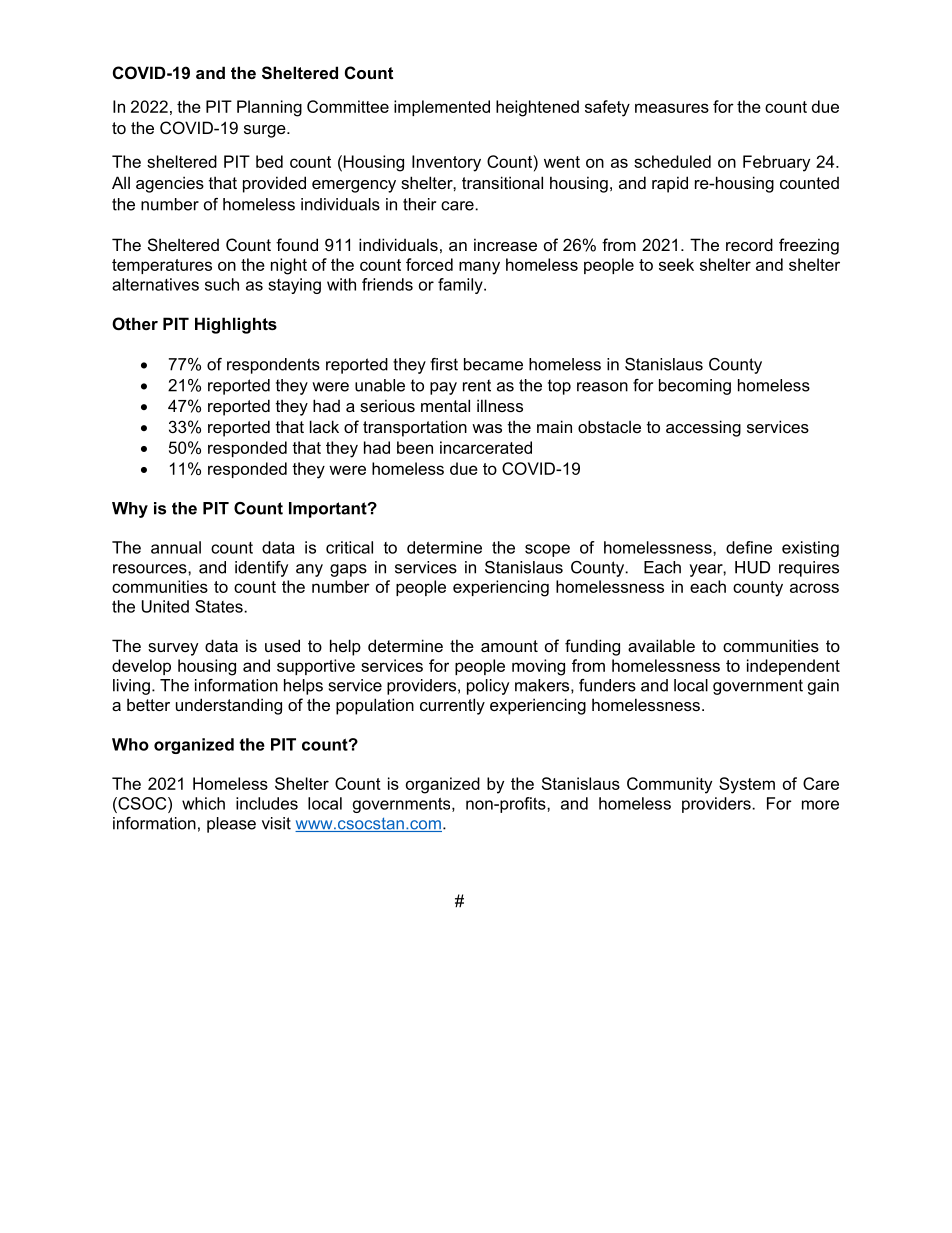  What do you see at coordinates (220, 606) in the page?
I see `States` at bounding box center [220, 606].
